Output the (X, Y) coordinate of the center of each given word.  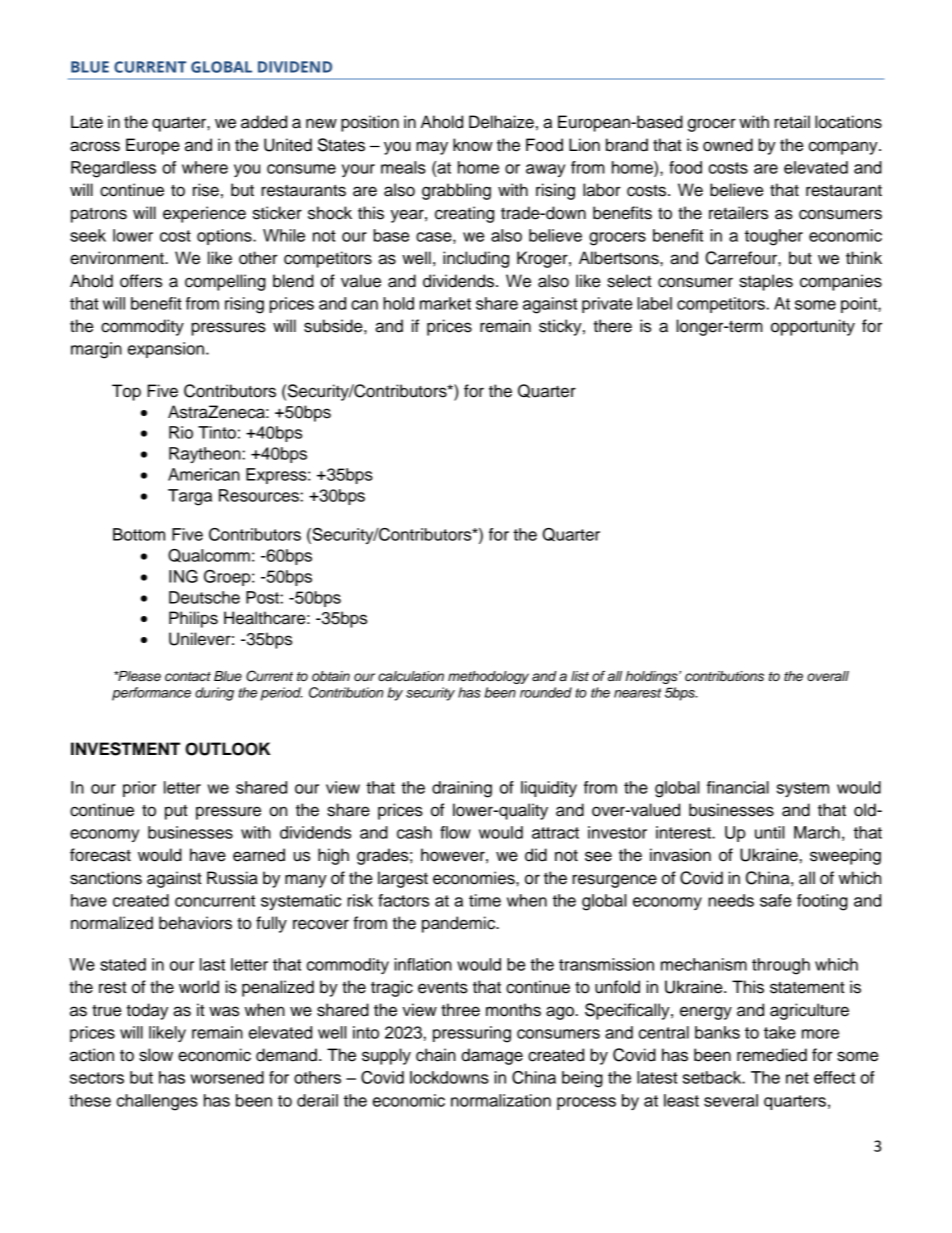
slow (156, 1055)
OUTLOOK (227, 749)
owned (728, 145)
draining (462, 789)
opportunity (813, 327)
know (473, 145)
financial (738, 787)
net (797, 1078)
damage (492, 1056)
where (205, 167)
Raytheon (206, 455)
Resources (260, 495)
